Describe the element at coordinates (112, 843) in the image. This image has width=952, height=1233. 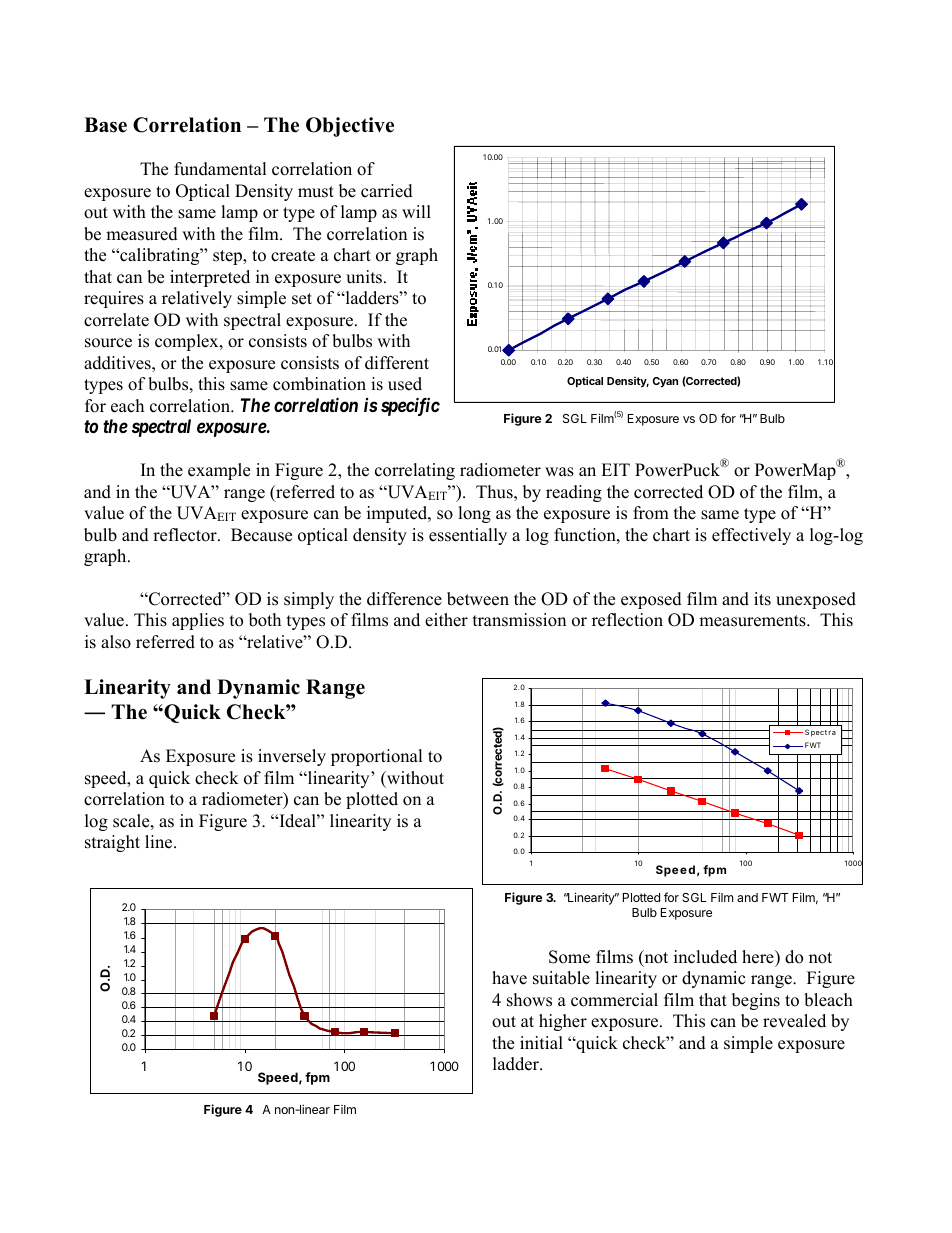
I see `straight` at that location.
